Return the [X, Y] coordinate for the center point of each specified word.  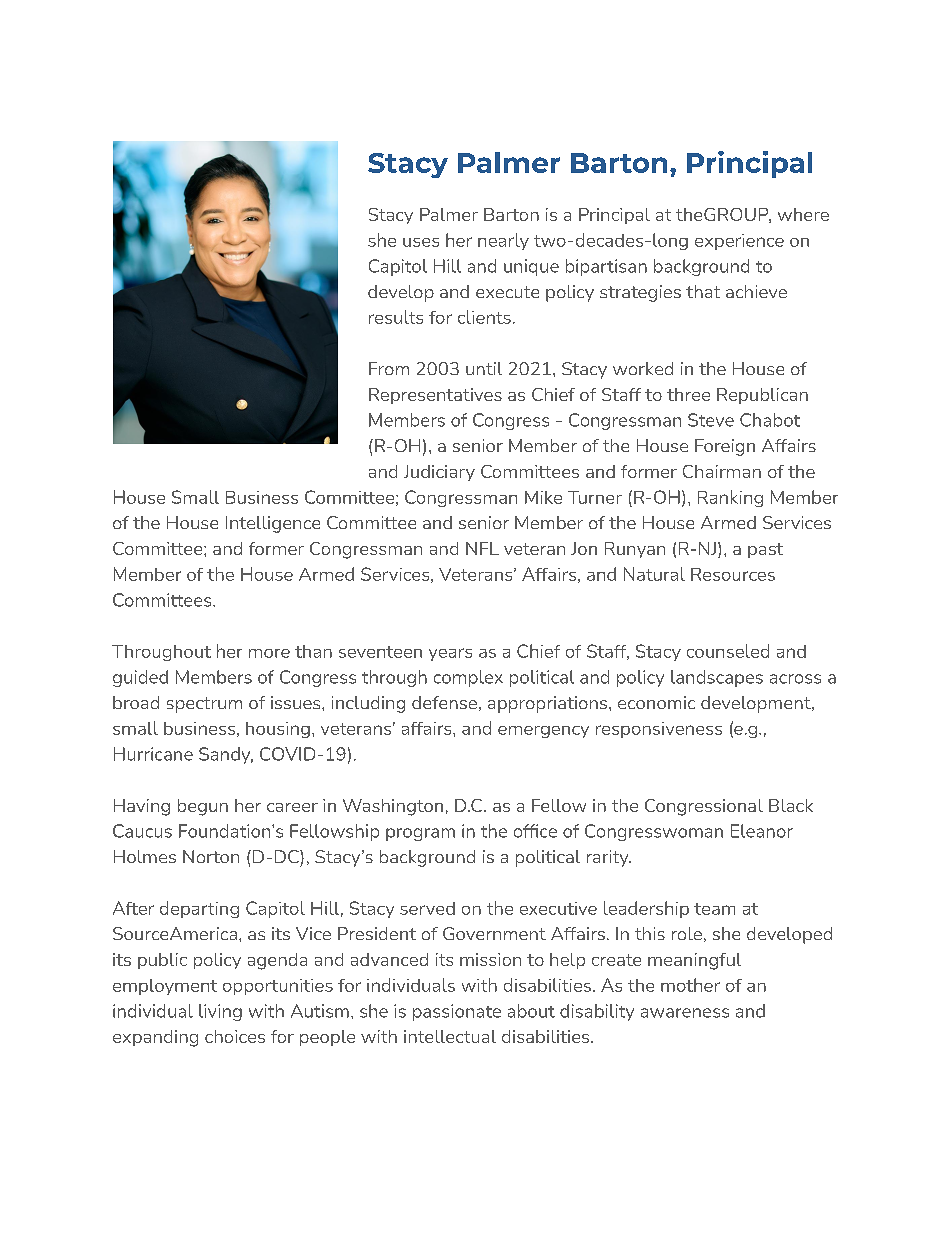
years [450, 654]
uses [421, 242]
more [269, 653]
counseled [728, 651]
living [220, 1012]
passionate [457, 1012]
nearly [503, 241]
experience [739, 242]
